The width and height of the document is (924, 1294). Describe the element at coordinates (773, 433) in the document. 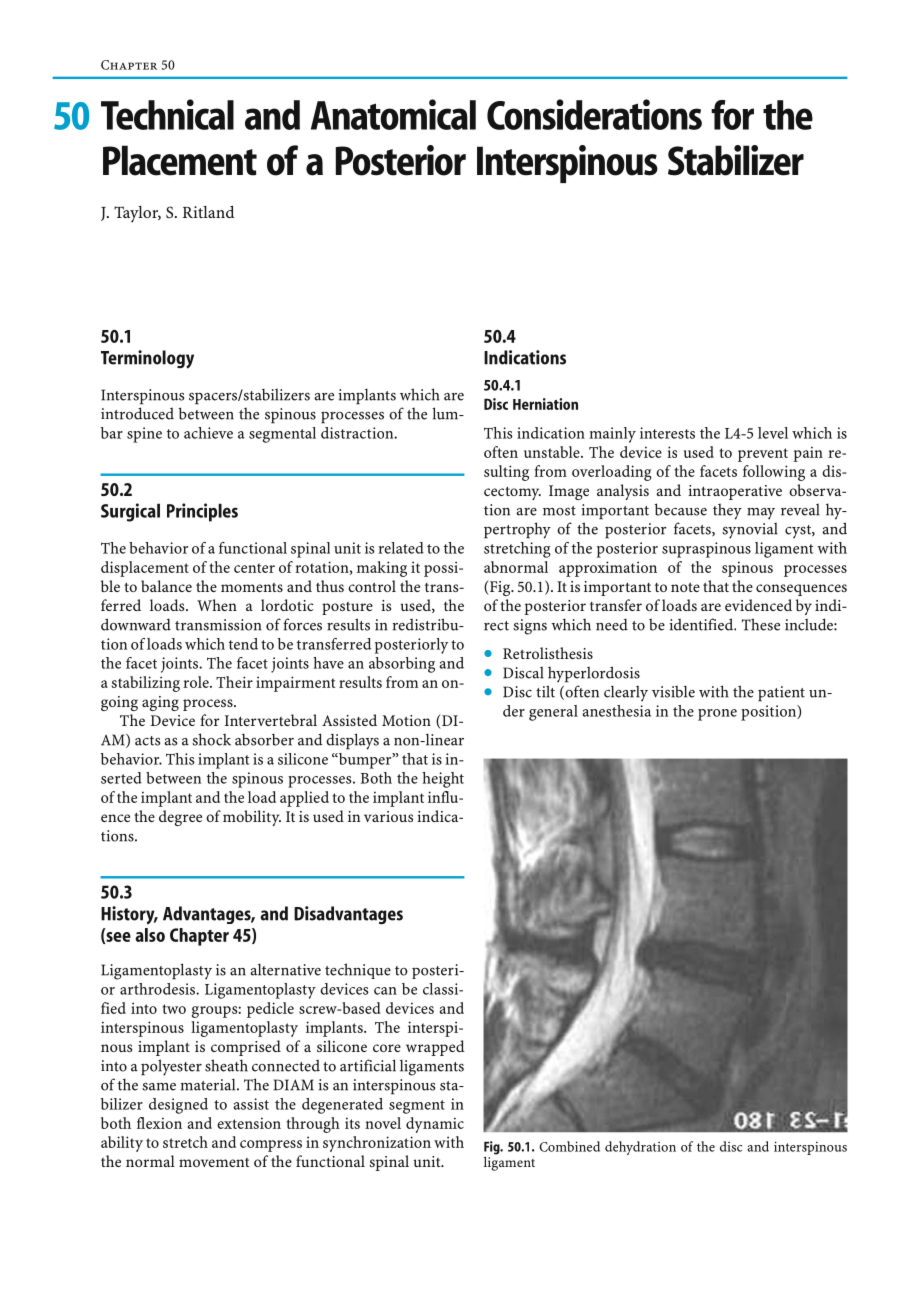

I see `level` at that location.
